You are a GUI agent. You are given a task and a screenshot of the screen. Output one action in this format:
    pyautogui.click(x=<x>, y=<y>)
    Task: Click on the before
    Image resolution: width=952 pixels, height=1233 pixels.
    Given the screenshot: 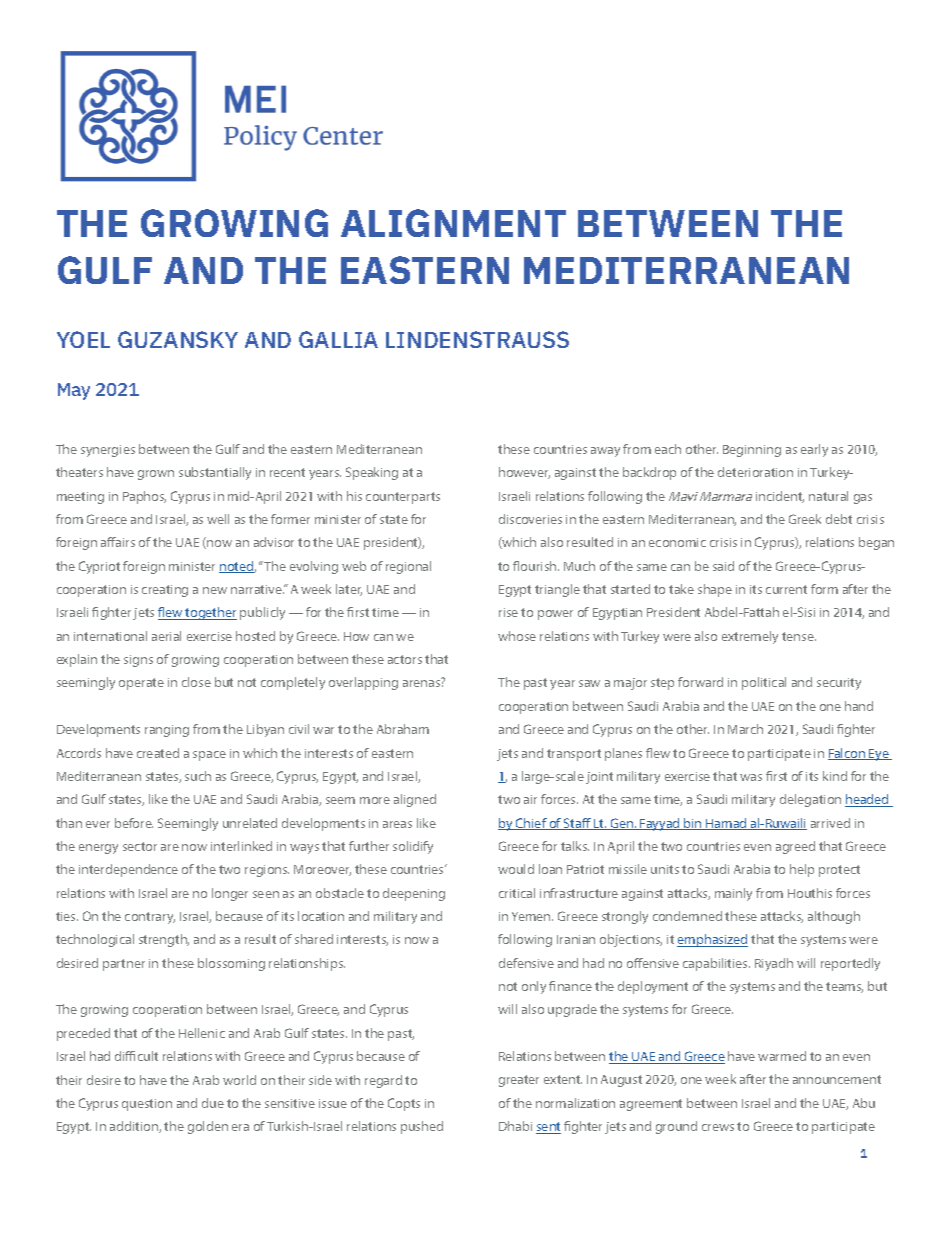 What is the action you would take?
    pyautogui.click(x=134, y=823)
